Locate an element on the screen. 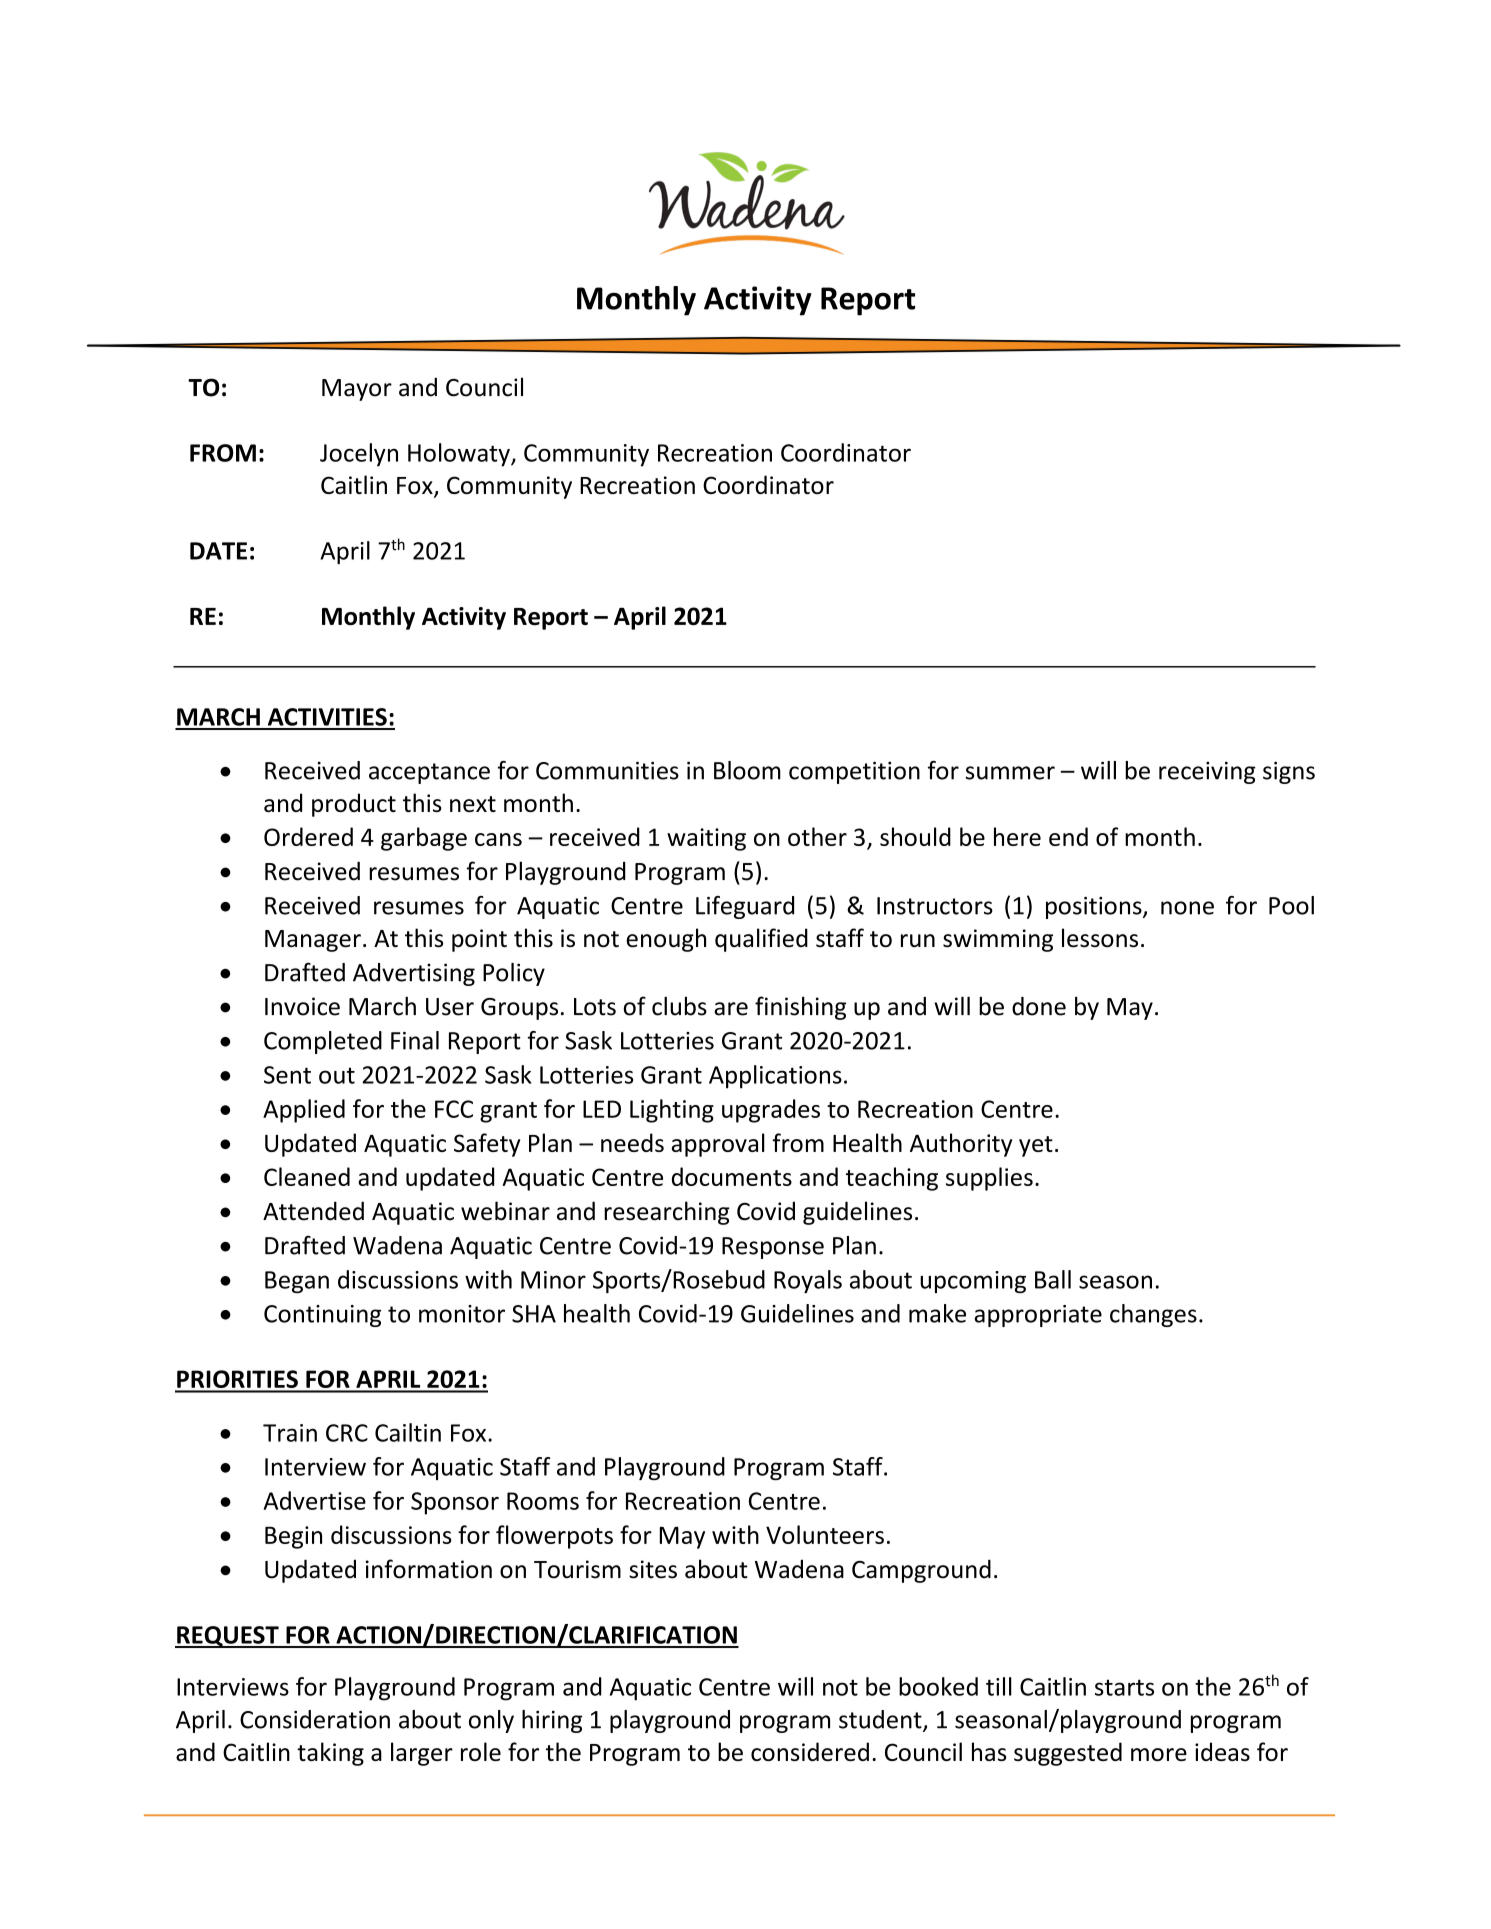 This screenshot has width=1491, height=1929. Jocelyn is located at coordinates (359, 455).
